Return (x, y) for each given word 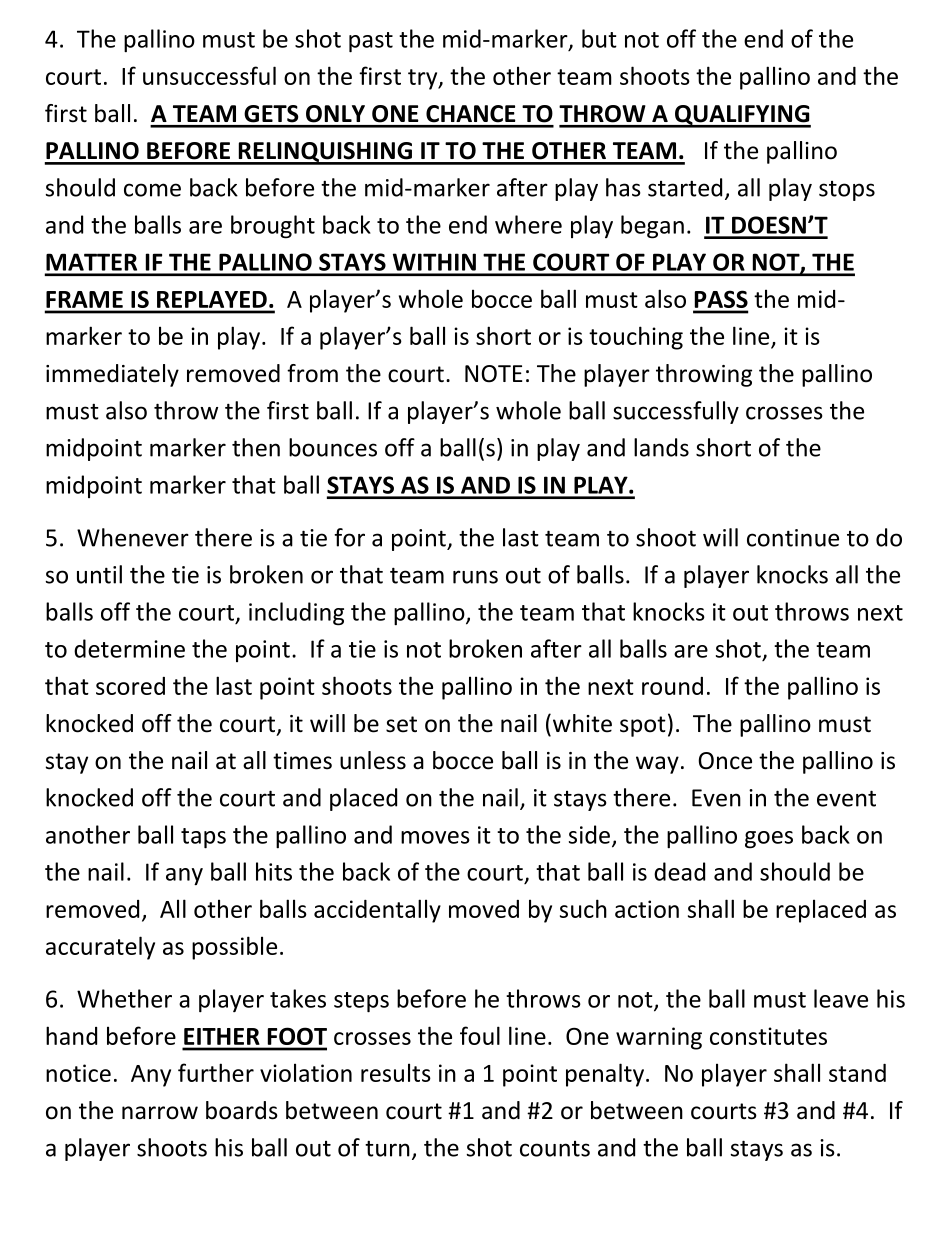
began (652, 227)
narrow (160, 1113)
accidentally (377, 911)
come (152, 190)
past (371, 42)
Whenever (133, 537)
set (401, 724)
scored (130, 686)
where (528, 224)
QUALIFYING (741, 116)
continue (793, 538)
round (672, 686)
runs (475, 577)
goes (769, 840)
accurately (100, 948)
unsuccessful (209, 75)
